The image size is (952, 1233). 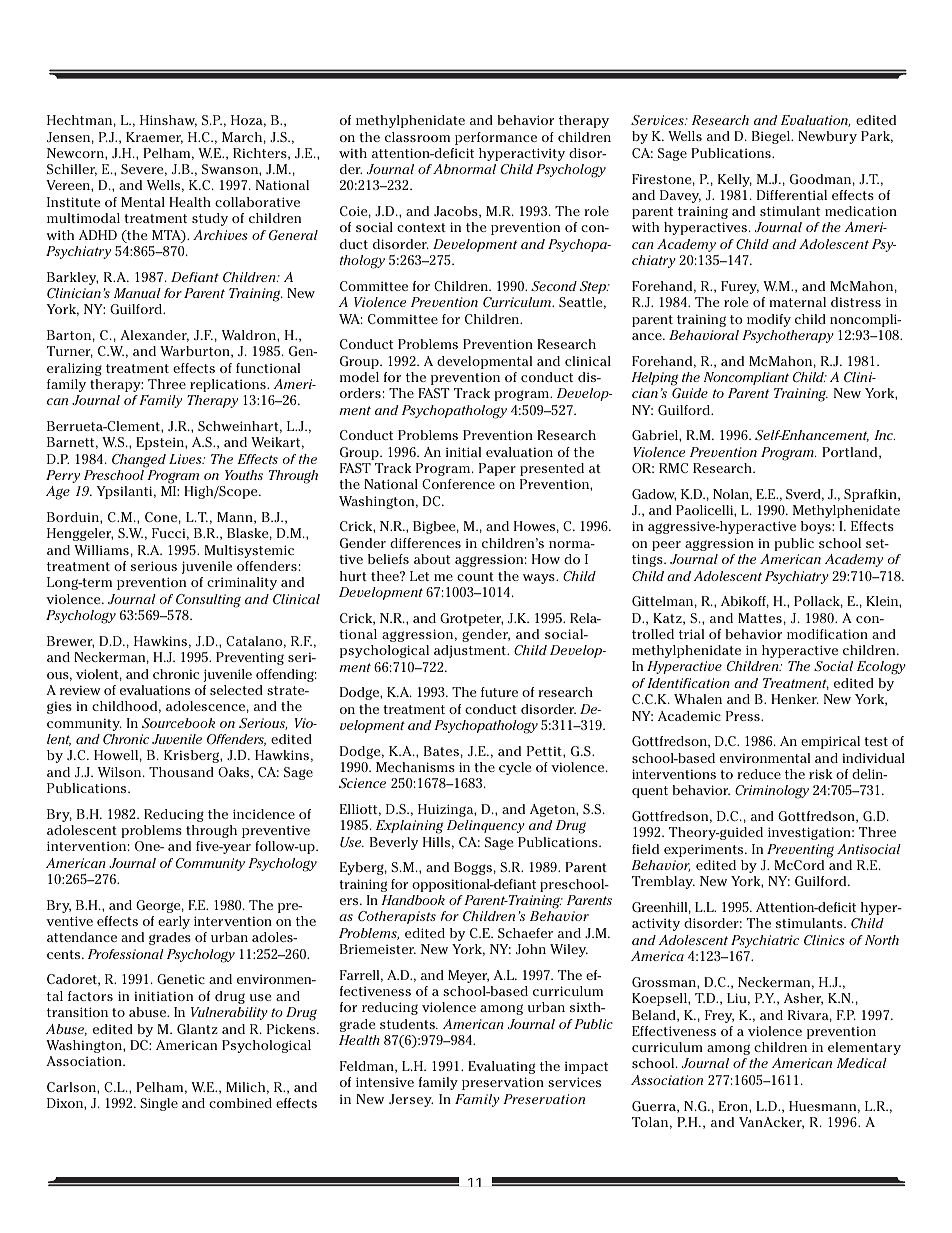 What do you see at coordinates (208, 601) in the image?
I see `Consulting` at bounding box center [208, 601].
